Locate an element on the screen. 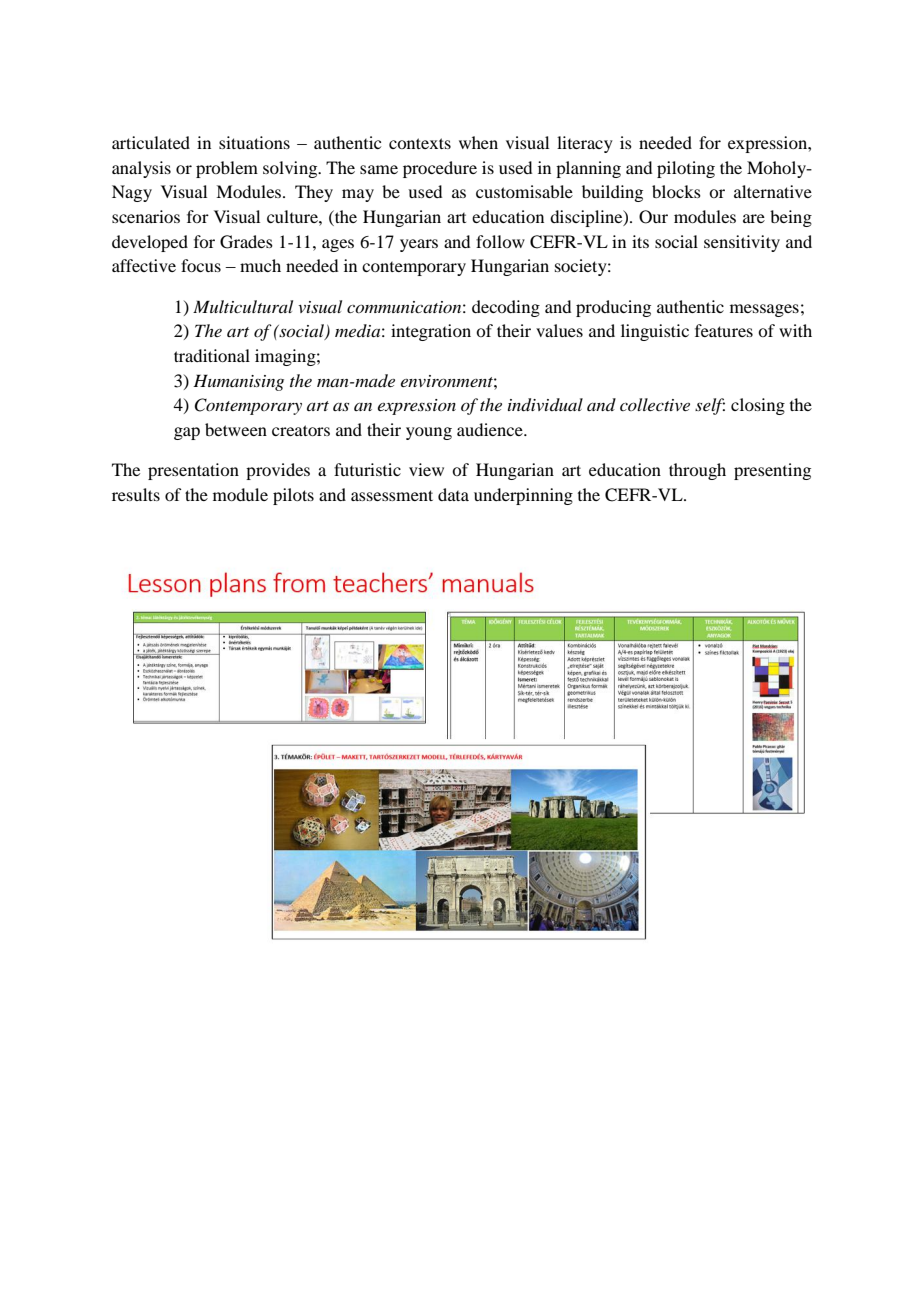  when is located at coordinates (478, 142).
